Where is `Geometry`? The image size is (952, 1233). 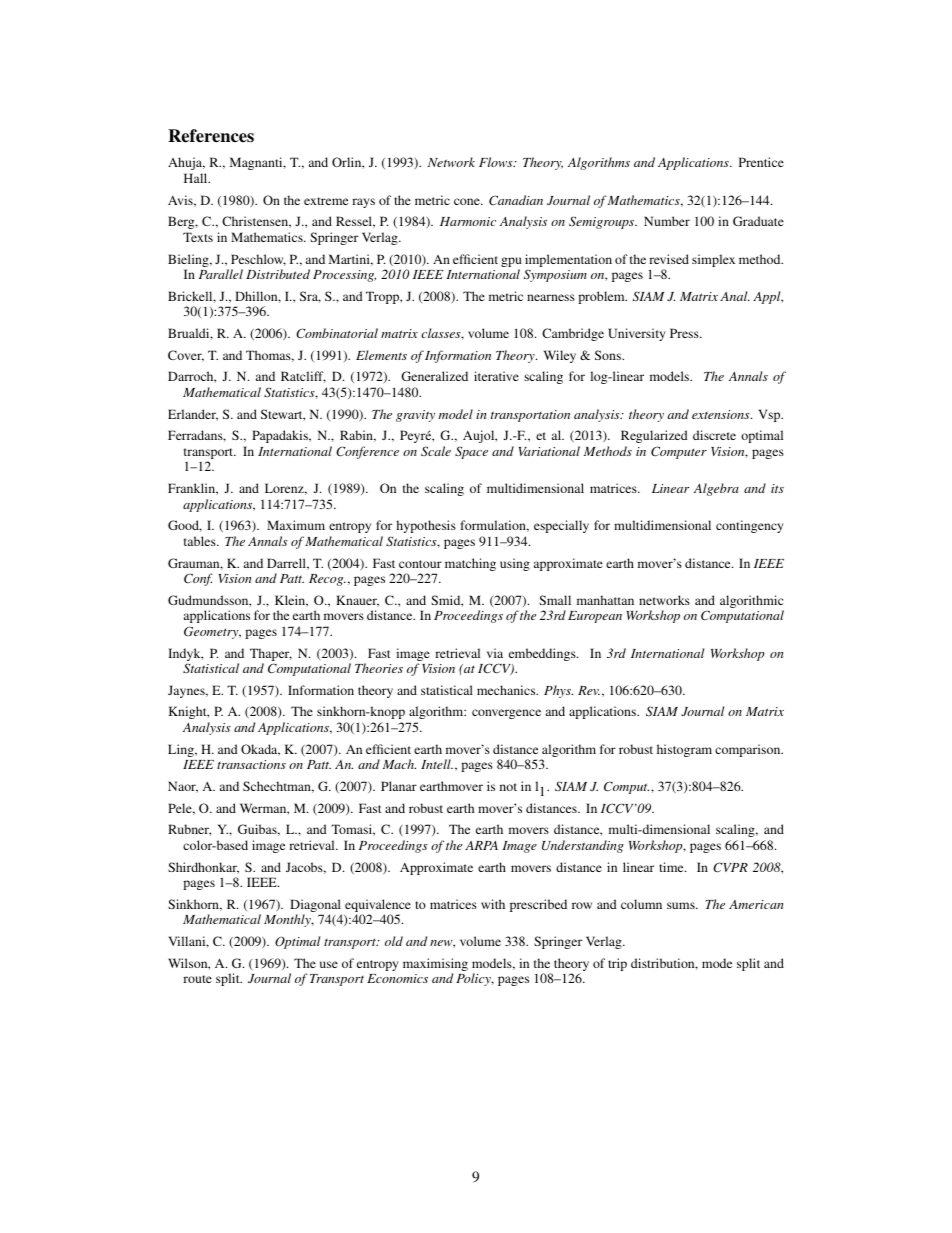
Geometry is located at coordinates (212, 632).
